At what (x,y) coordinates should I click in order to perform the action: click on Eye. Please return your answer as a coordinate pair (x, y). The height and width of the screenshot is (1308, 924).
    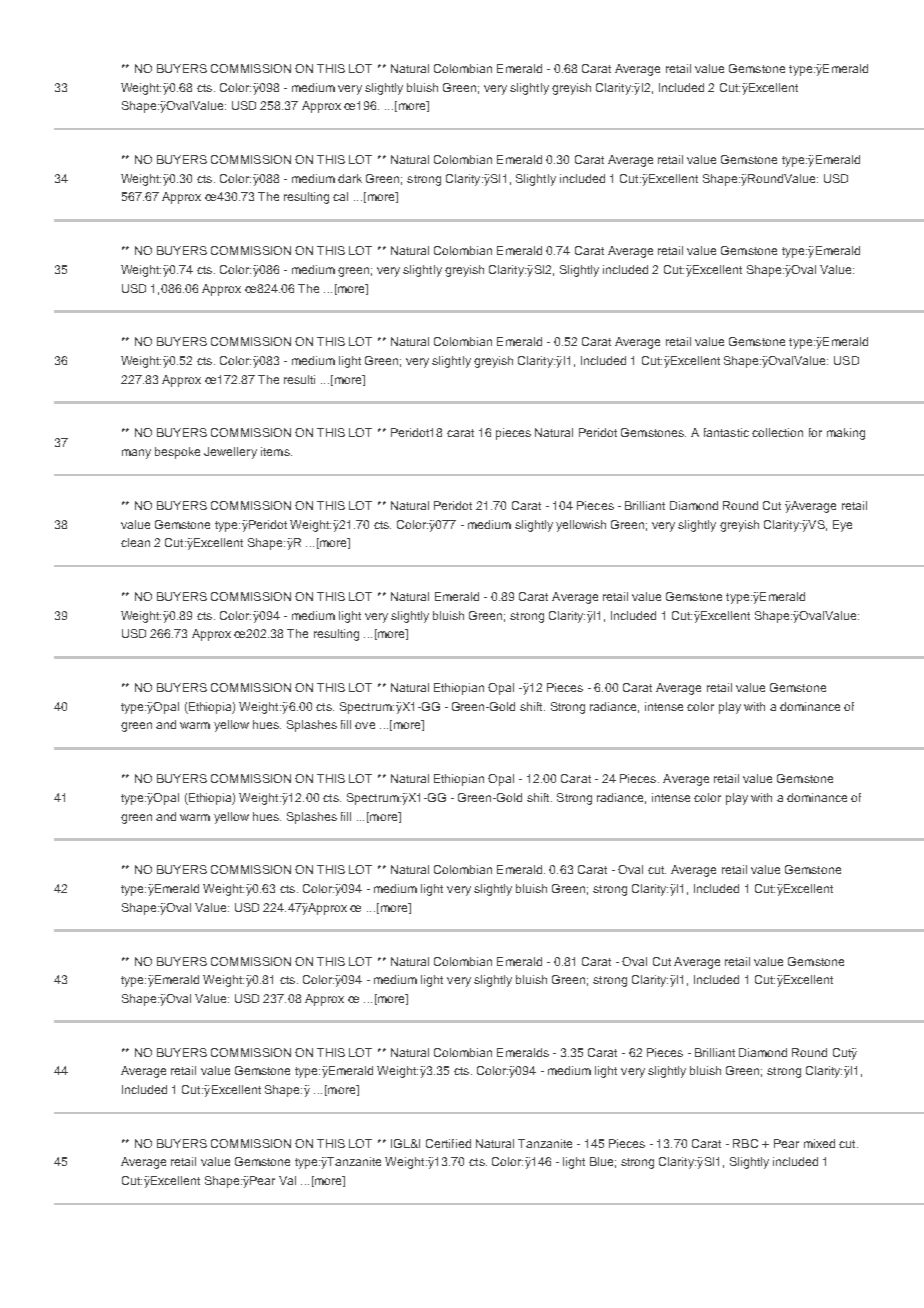
    Looking at the image, I should click on (842, 526).
